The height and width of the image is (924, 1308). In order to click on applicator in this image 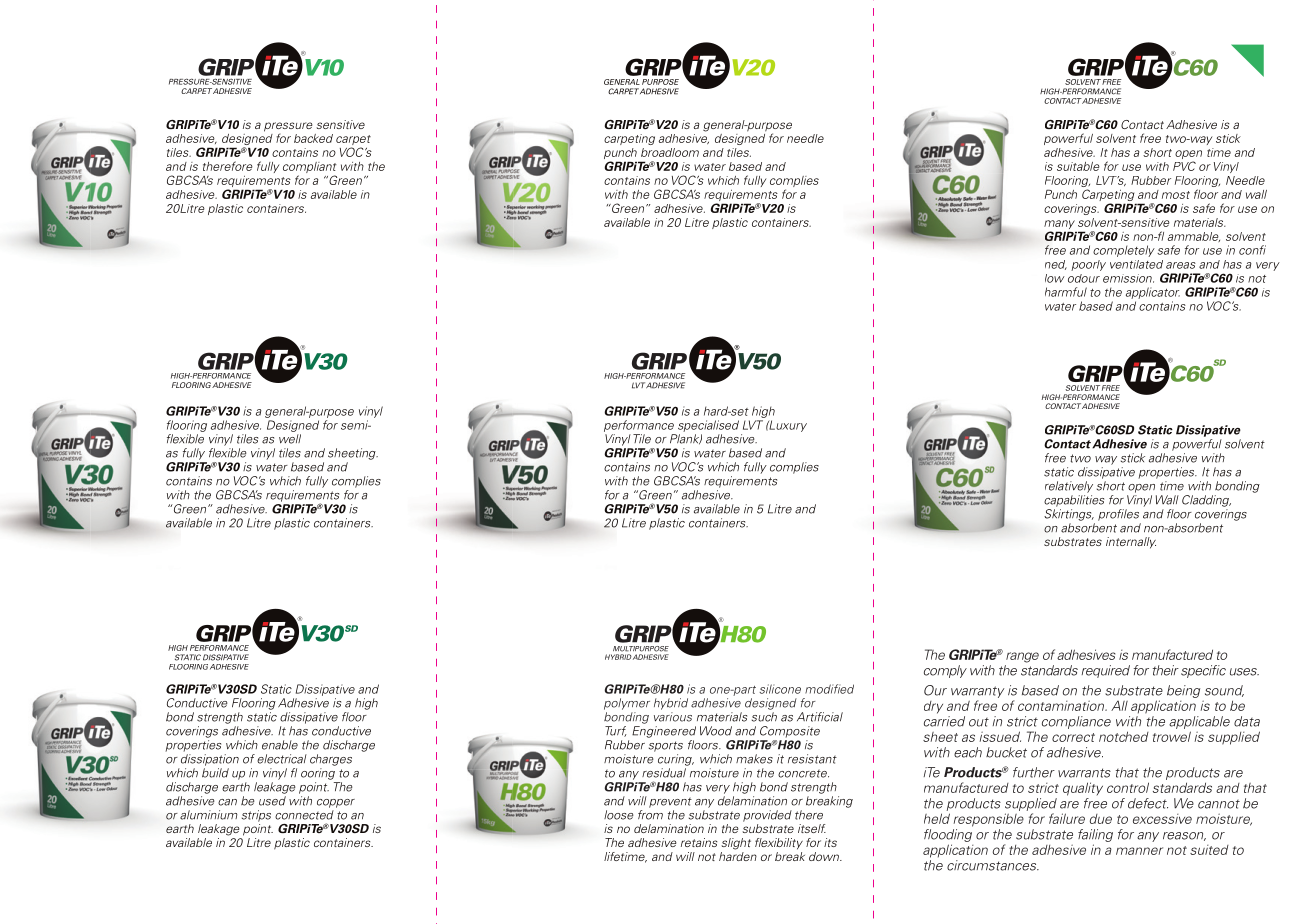, I will do `click(1153, 293)`.
